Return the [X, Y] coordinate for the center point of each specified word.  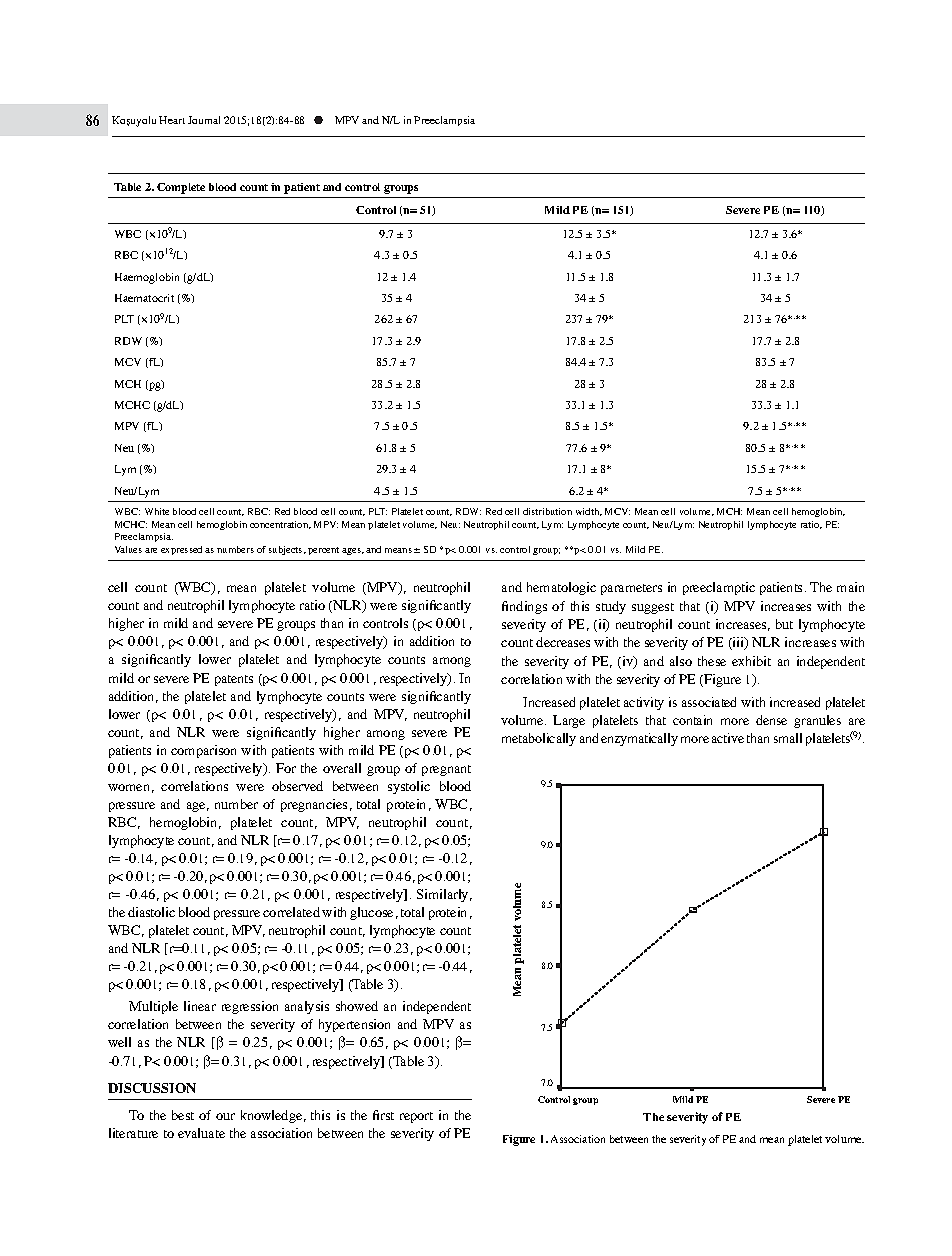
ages [353, 551]
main [850, 587]
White [157, 511]
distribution [547, 511]
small [788, 738]
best [183, 1115]
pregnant [446, 770]
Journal [204, 120]
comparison [203, 751]
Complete [181, 188]
